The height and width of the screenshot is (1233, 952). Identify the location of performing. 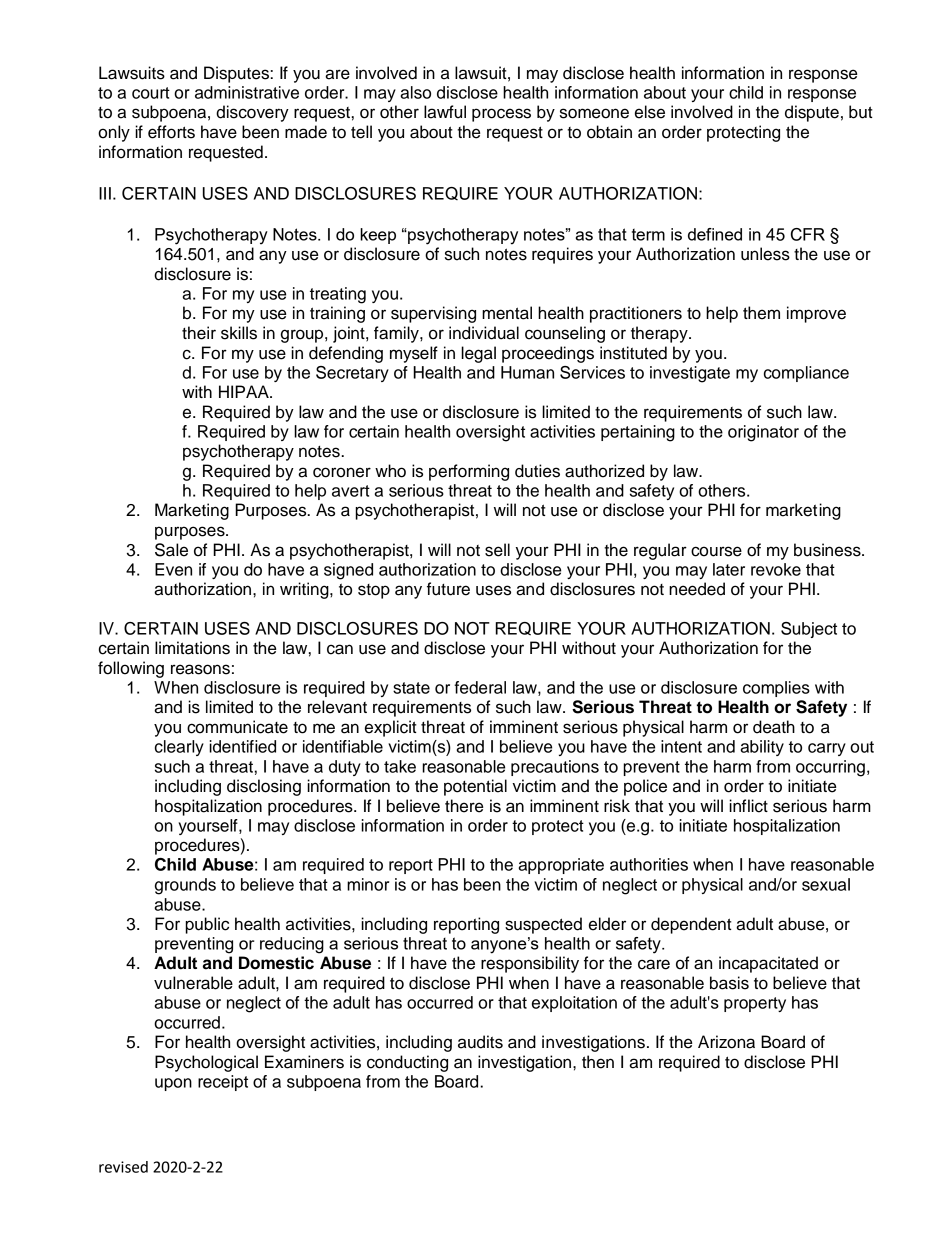
(469, 472).
